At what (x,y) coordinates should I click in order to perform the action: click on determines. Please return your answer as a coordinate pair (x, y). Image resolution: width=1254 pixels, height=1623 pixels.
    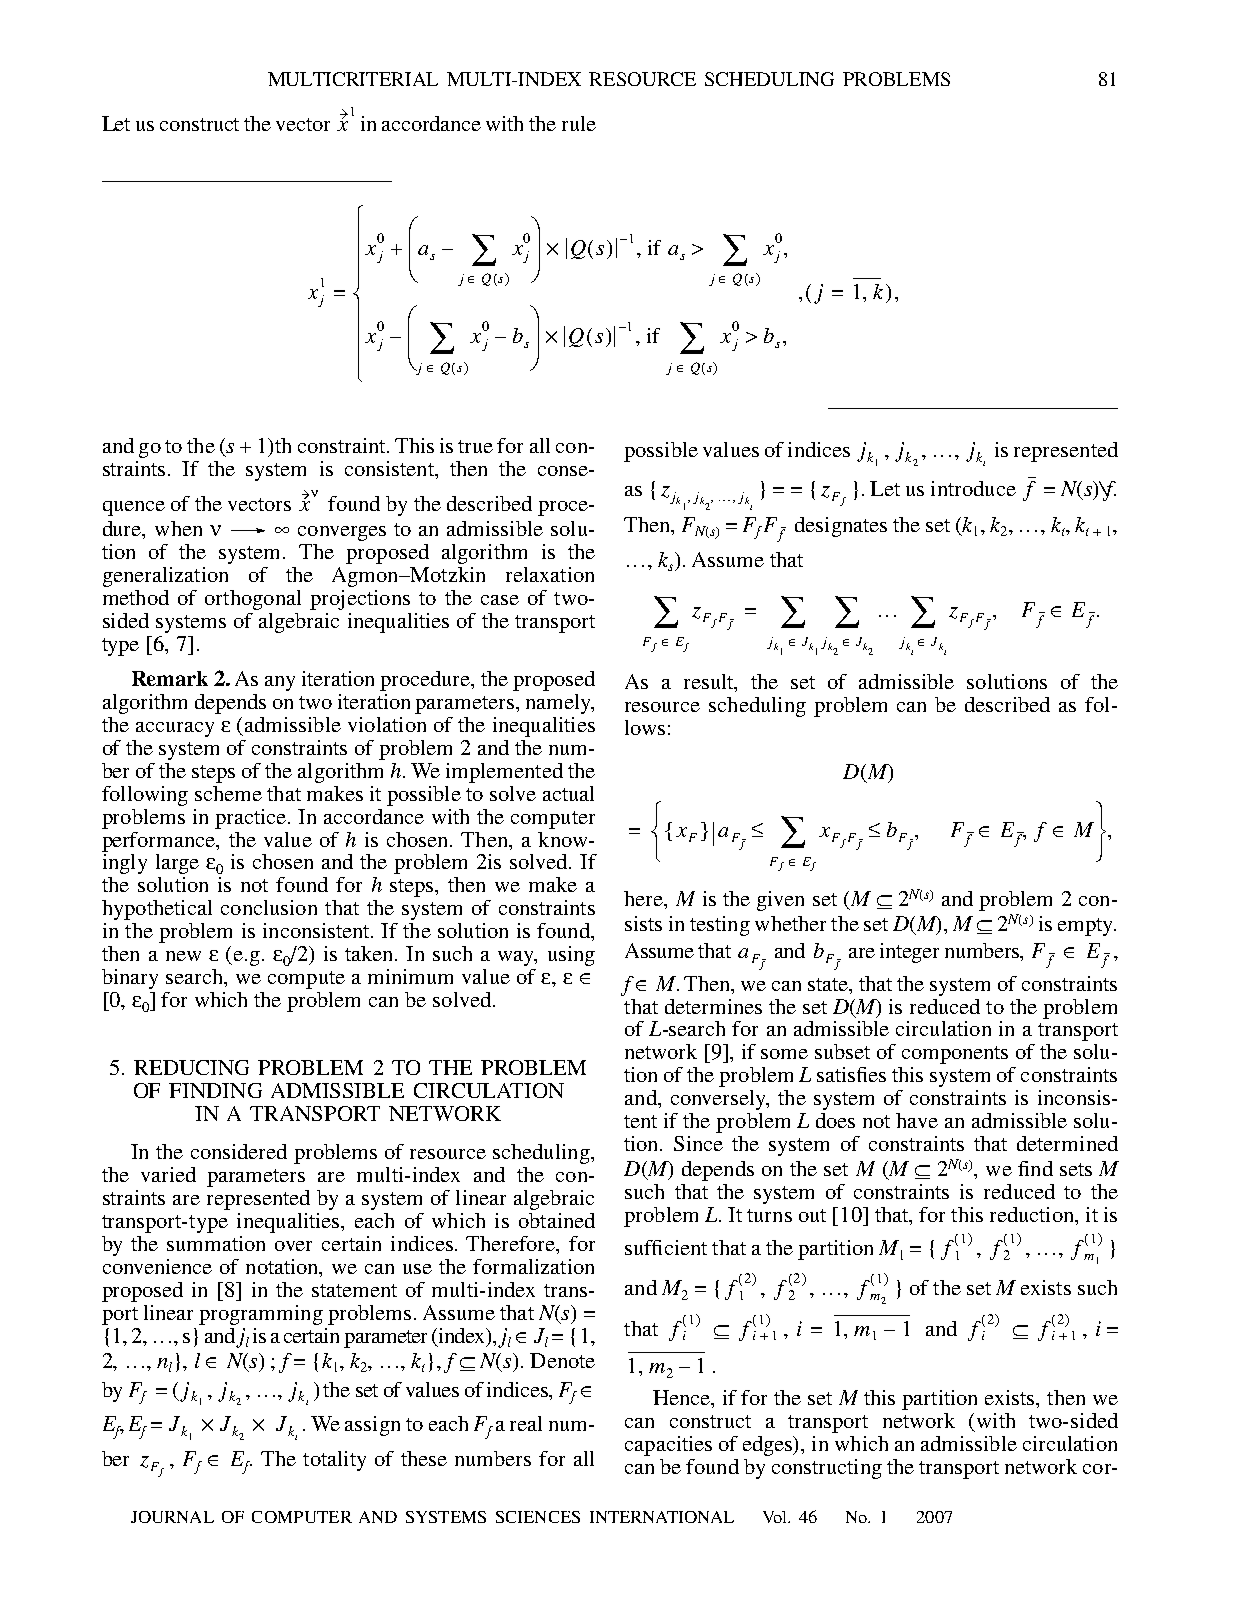
    Looking at the image, I should click on (713, 1006).
